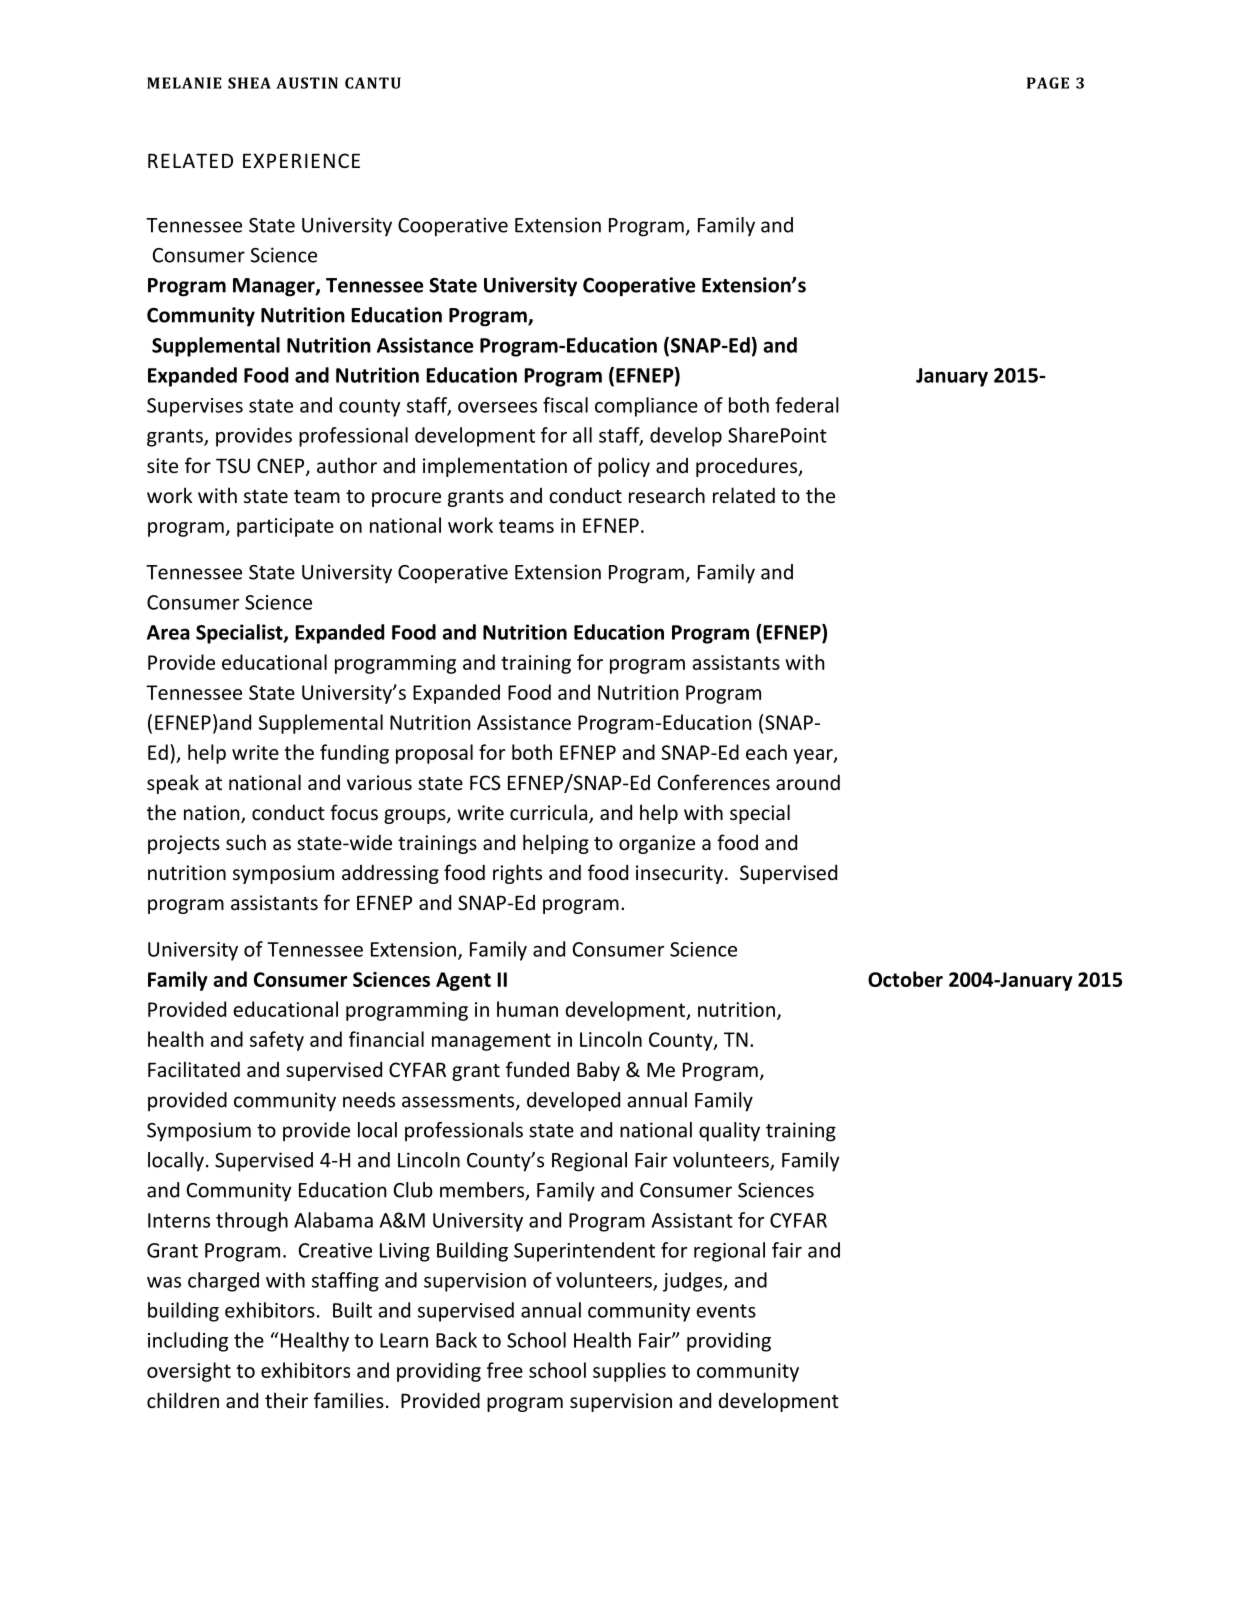  Describe the element at coordinates (1048, 83) in the screenshot. I see `PAGE` at that location.
